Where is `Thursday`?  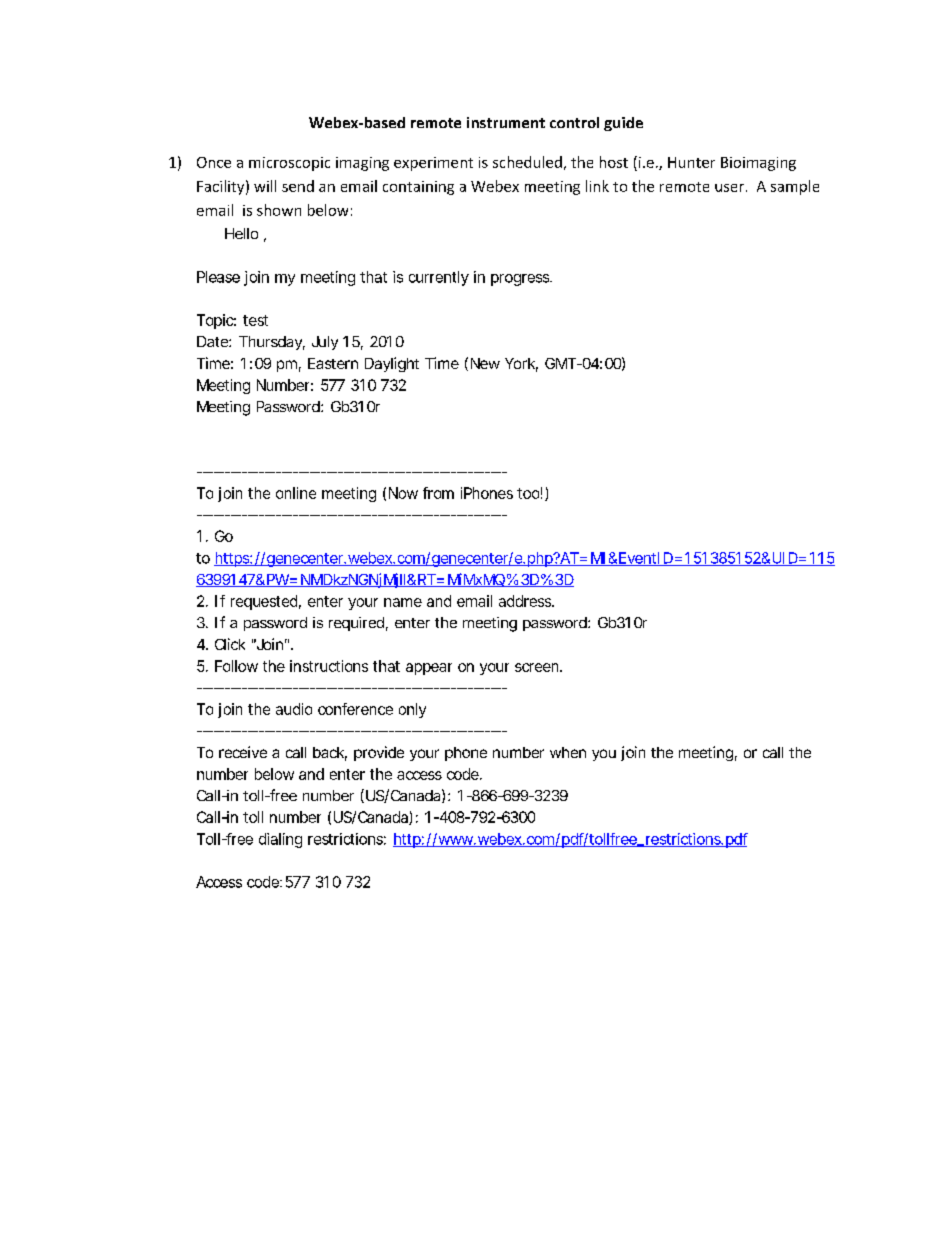 Thursday is located at coordinates (272, 343).
